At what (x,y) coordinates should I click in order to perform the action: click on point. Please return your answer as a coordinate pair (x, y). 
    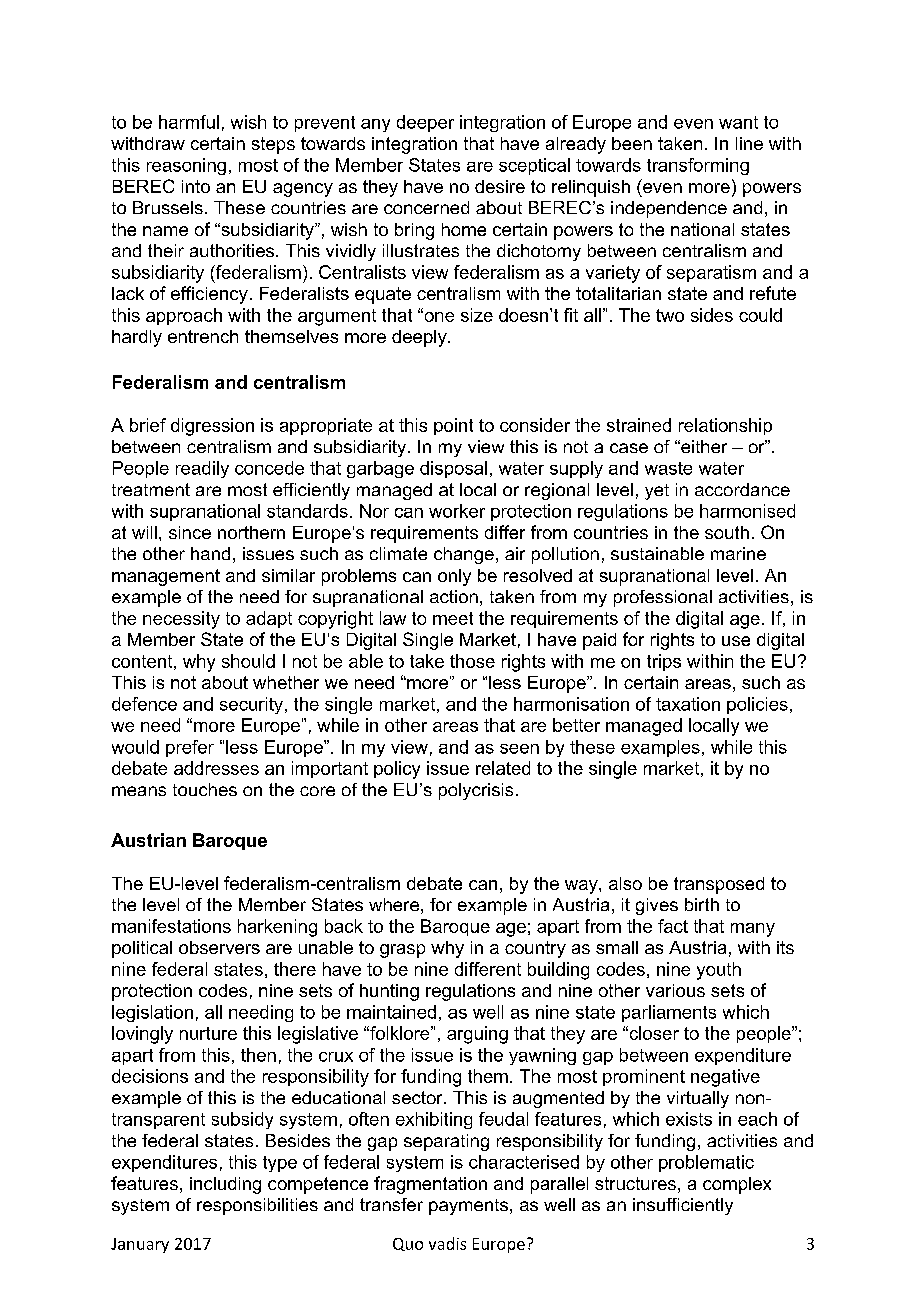
    Looking at the image, I should click on (453, 426).
